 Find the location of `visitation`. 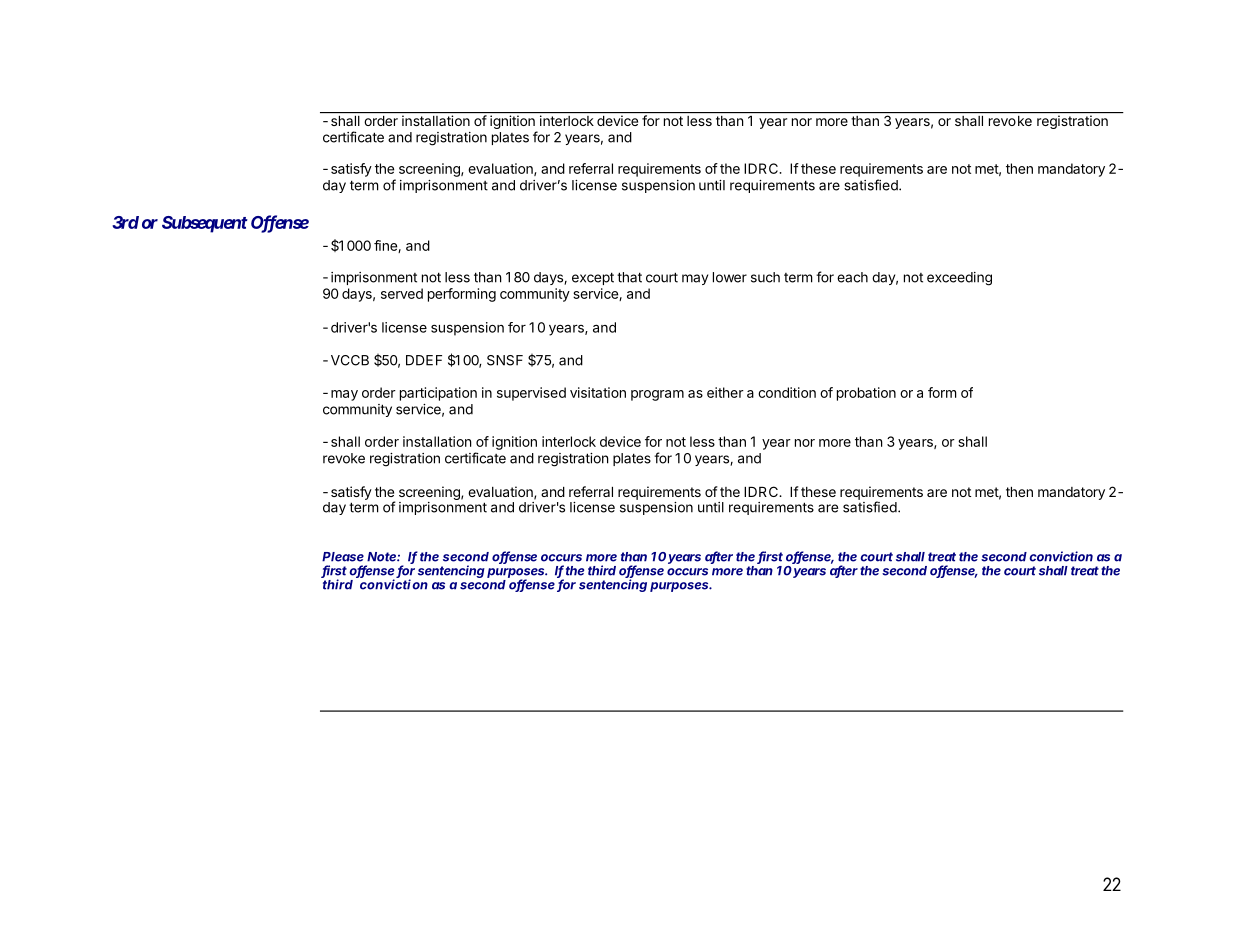

visitation is located at coordinates (598, 392).
